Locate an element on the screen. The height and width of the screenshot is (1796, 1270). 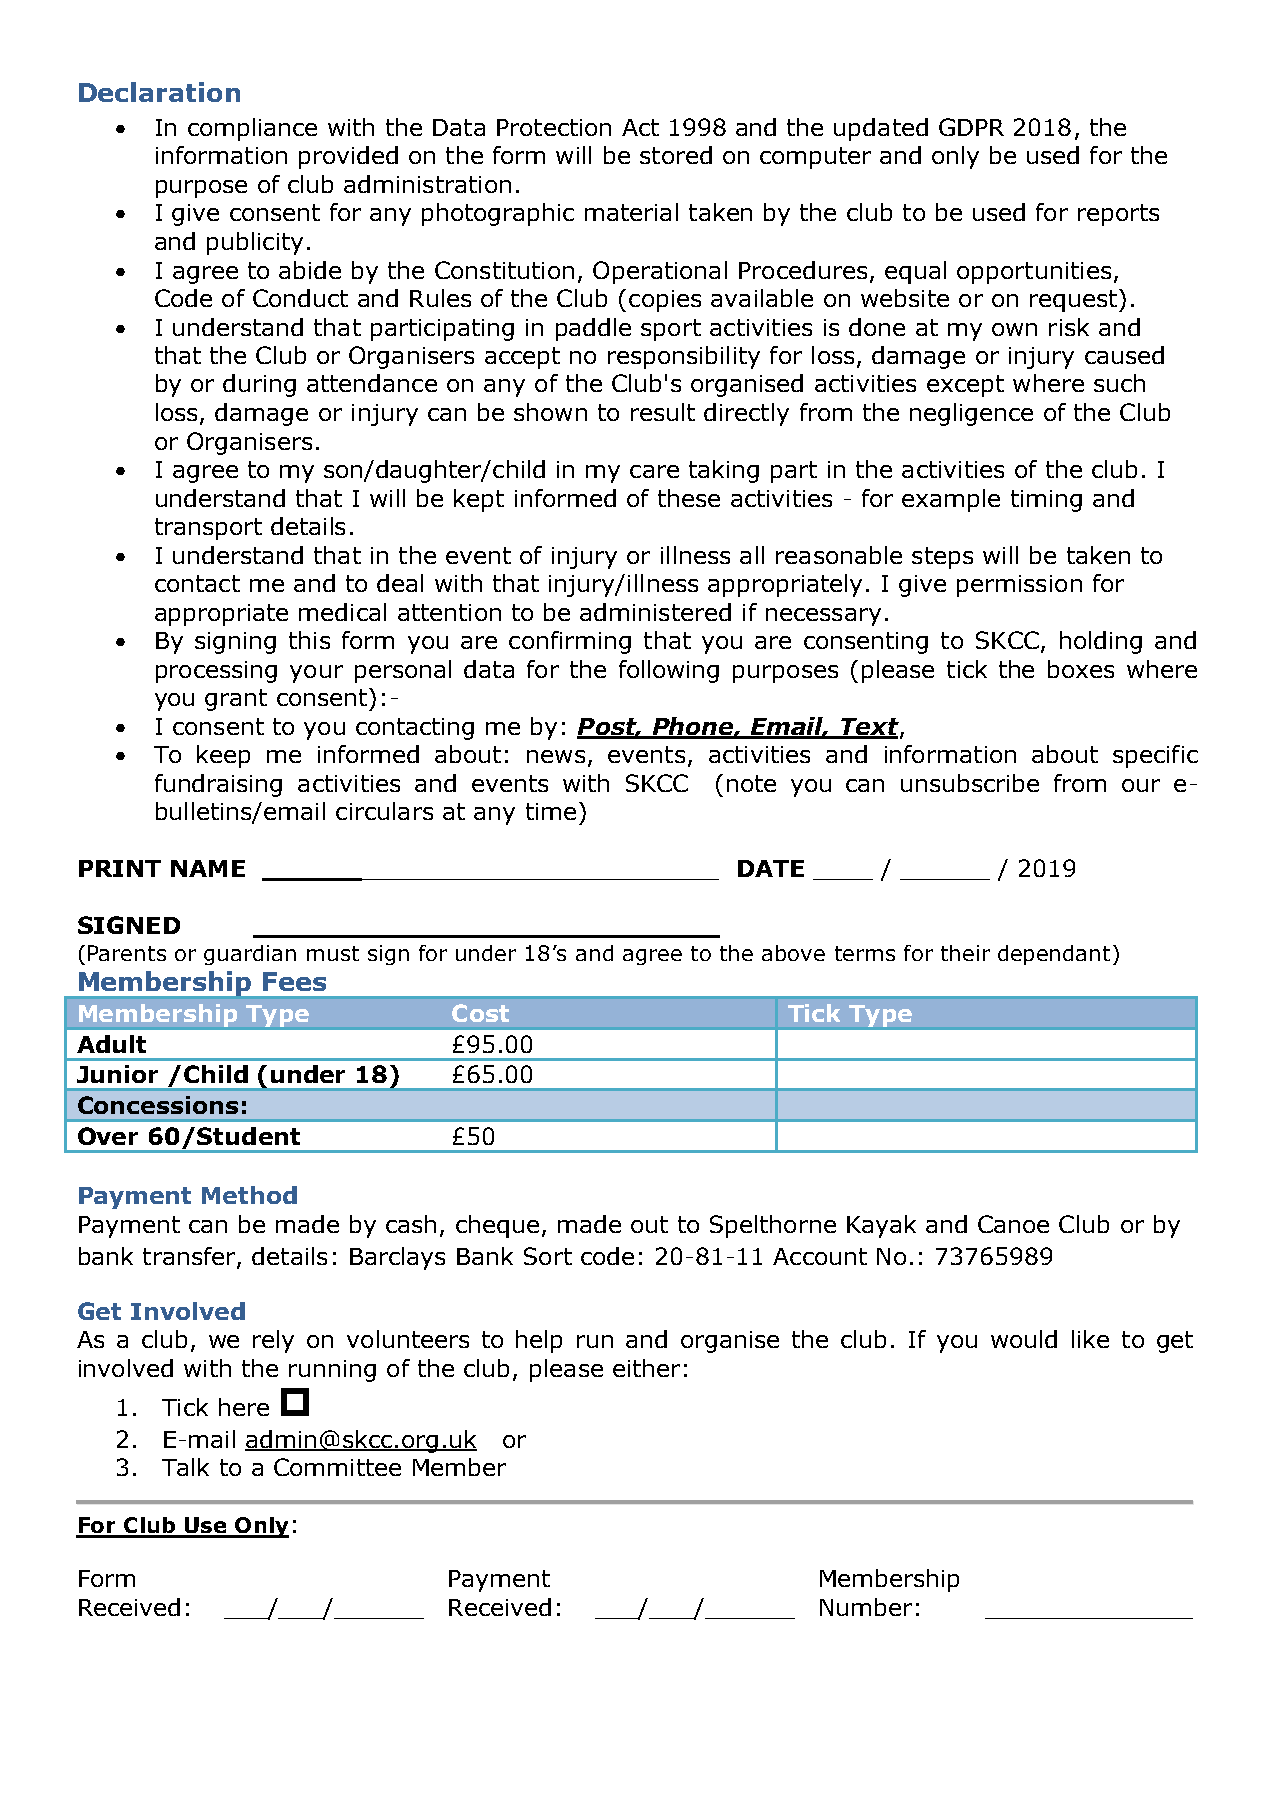
Talk is located at coordinates (185, 1467).
